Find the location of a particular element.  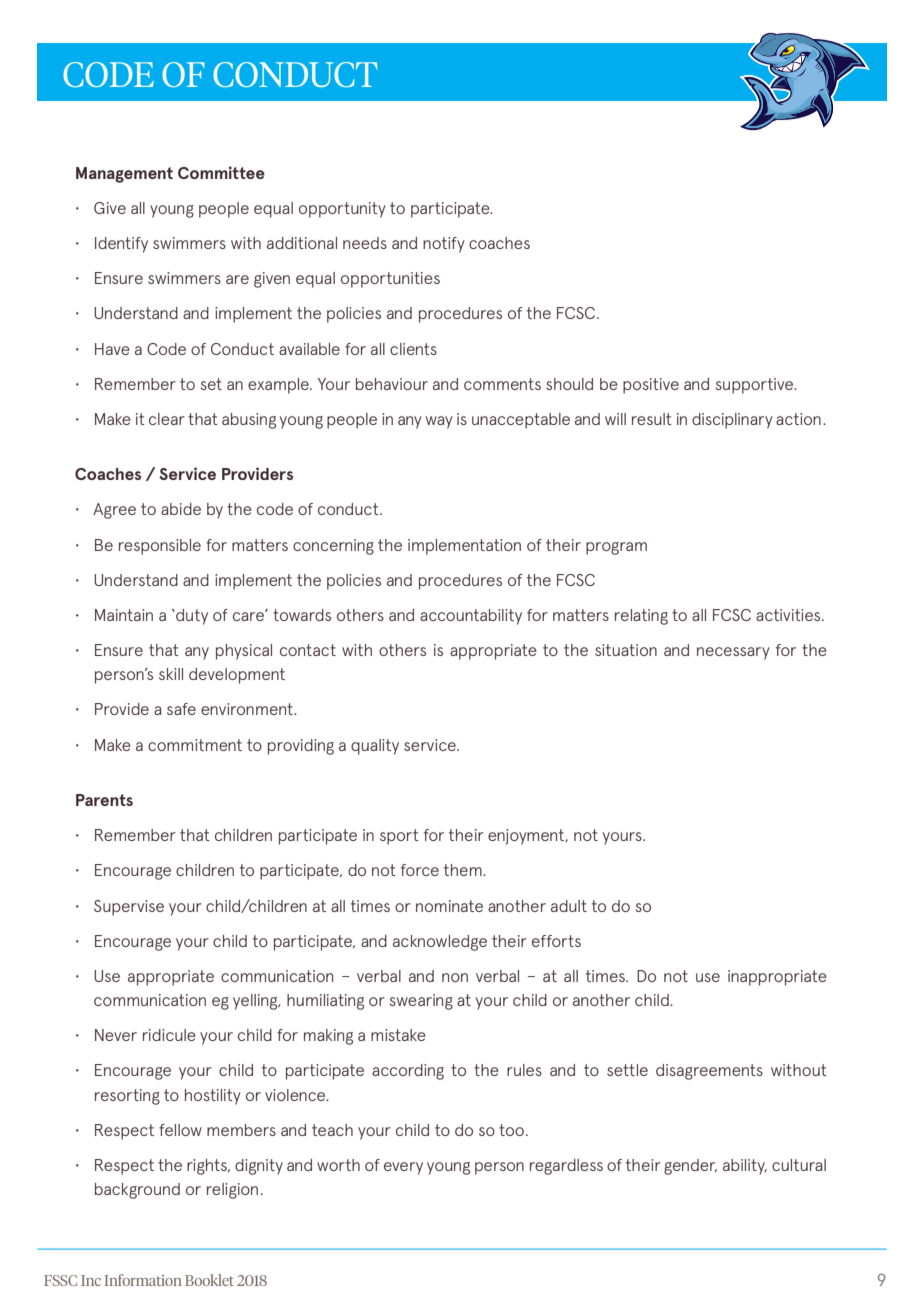

Information is located at coordinates (143, 1280).
